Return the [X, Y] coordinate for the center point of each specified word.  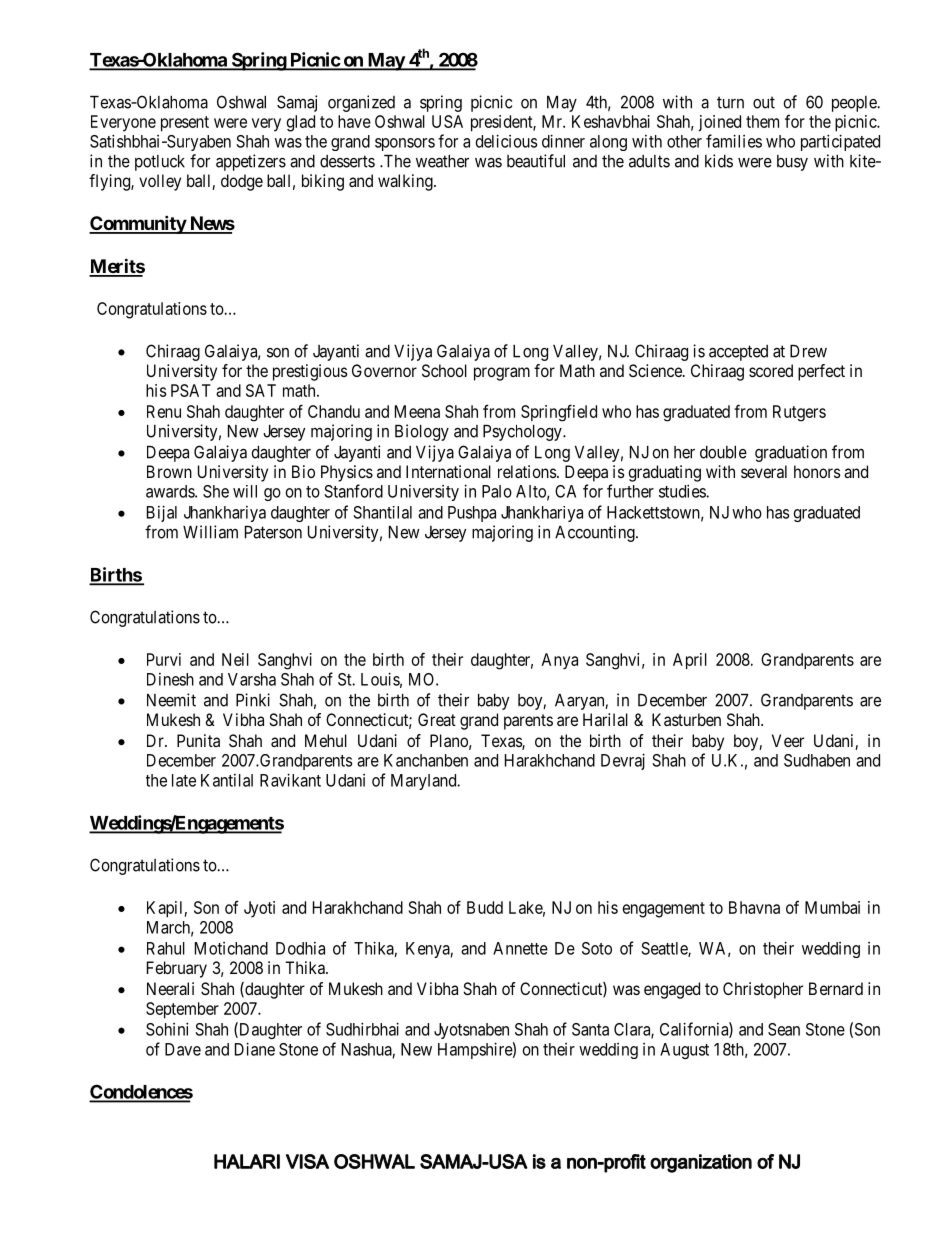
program [502, 374]
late [184, 780]
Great [437, 719]
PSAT [191, 390]
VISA [307, 1161]
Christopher [763, 990]
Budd [485, 907]
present [185, 124]
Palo [497, 491]
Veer [788, 740]
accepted [738, 353]
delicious [506, 141]
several [764, 471]
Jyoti [259, 909]
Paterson [273, 532]
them [762, 121]
